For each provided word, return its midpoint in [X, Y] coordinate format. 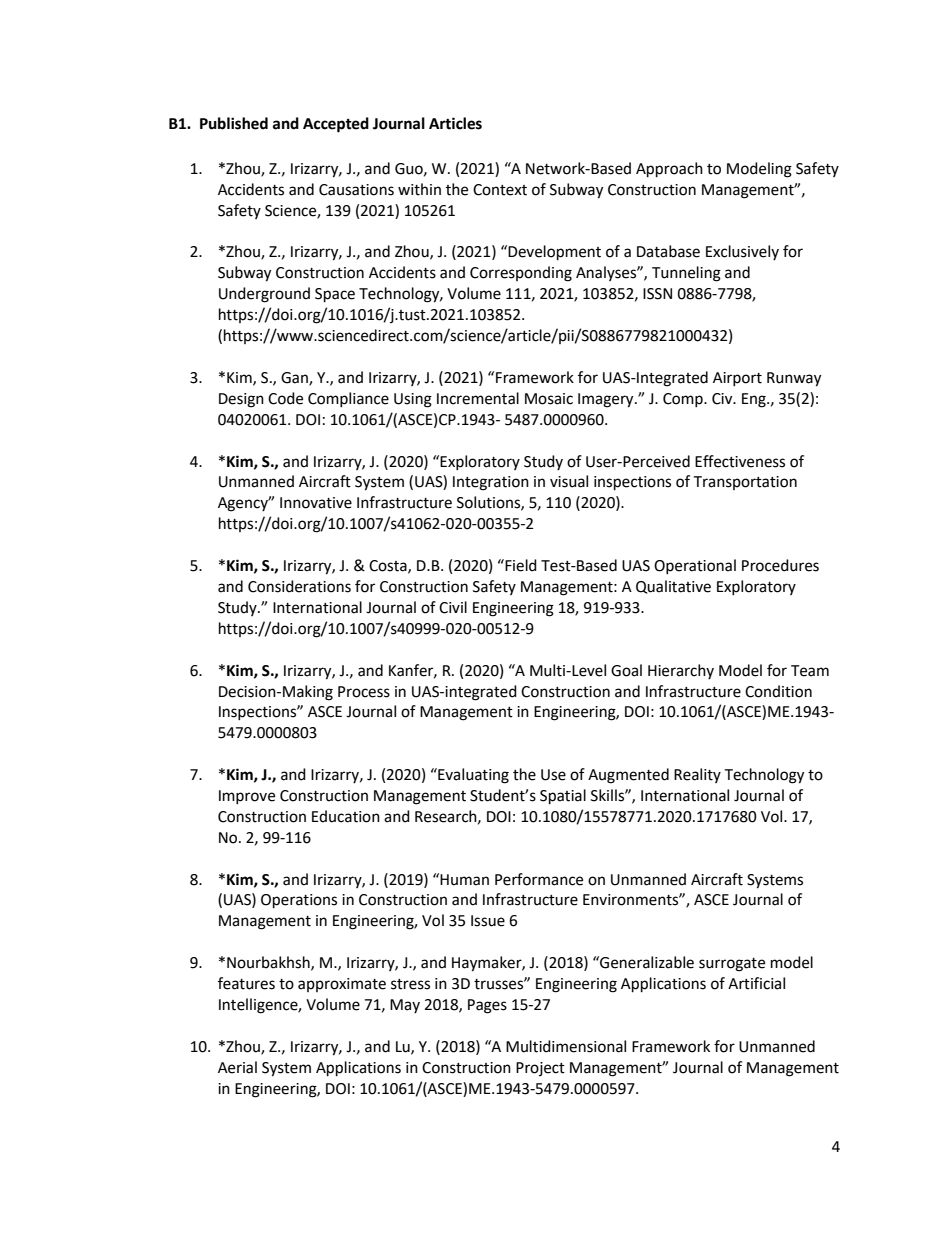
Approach [669, 170]
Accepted [336, 125]
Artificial [756, 983]
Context [500, 190]
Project [540, 1069]
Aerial [237, 1067]
